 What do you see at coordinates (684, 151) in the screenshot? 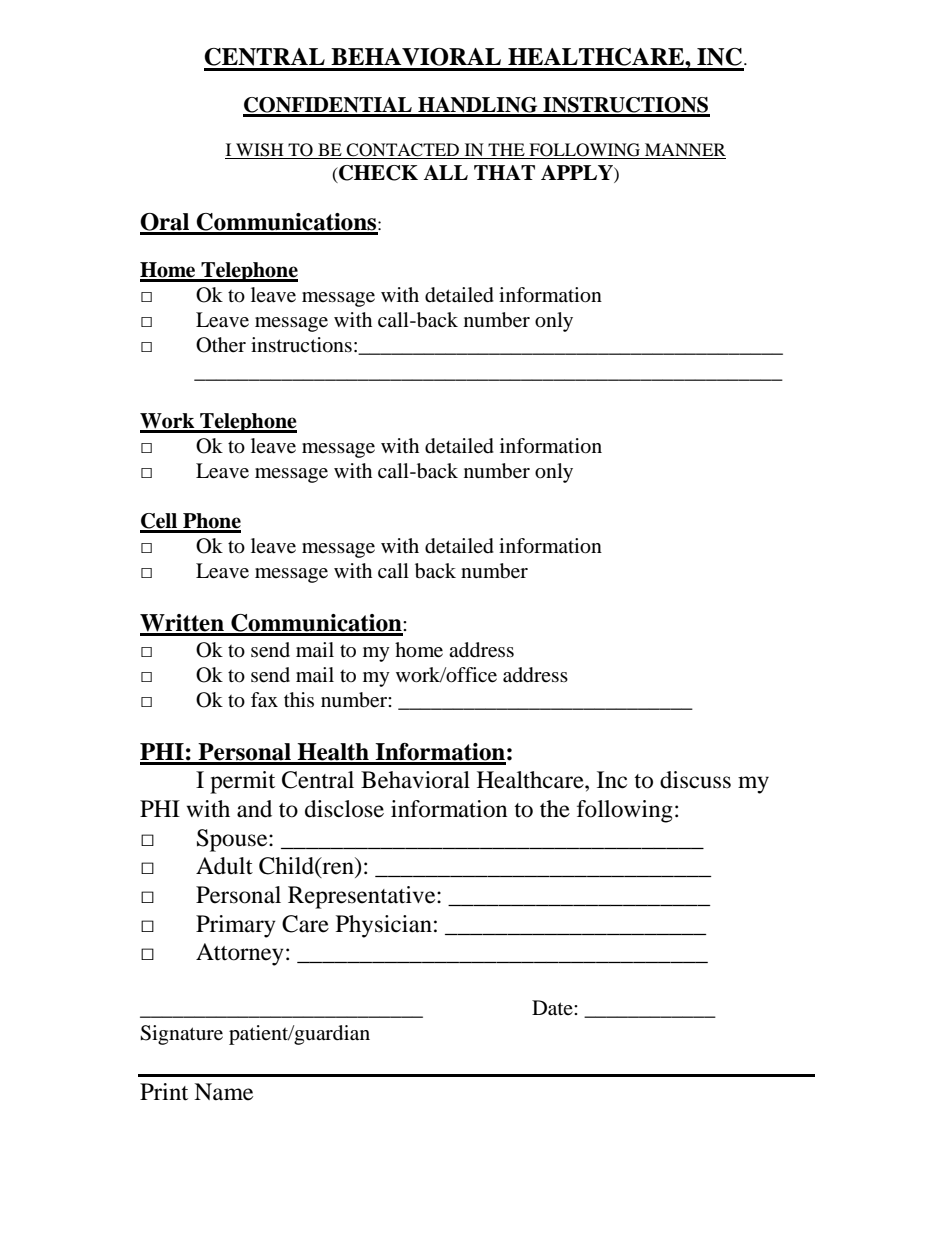
I see `MANNER` at bounding box center [684, 151].
